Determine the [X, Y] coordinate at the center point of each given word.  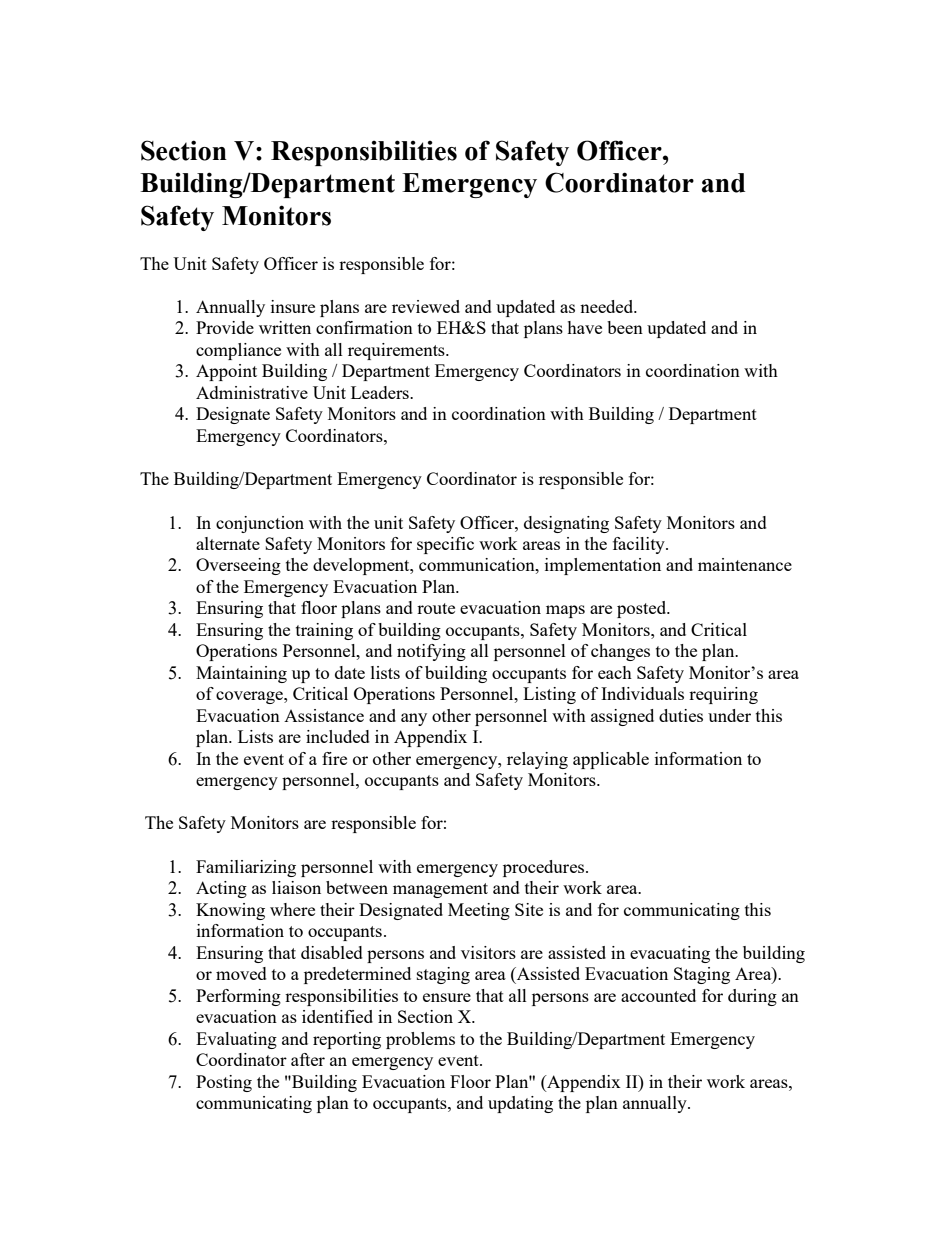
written [285, 327]
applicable [611, 760]
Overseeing [238, 566]
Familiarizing [246, 868]
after [308, 1059]
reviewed [426, 306]
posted [643, 609]
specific [445, 545]
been [625, 327]
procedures [545, 868]
